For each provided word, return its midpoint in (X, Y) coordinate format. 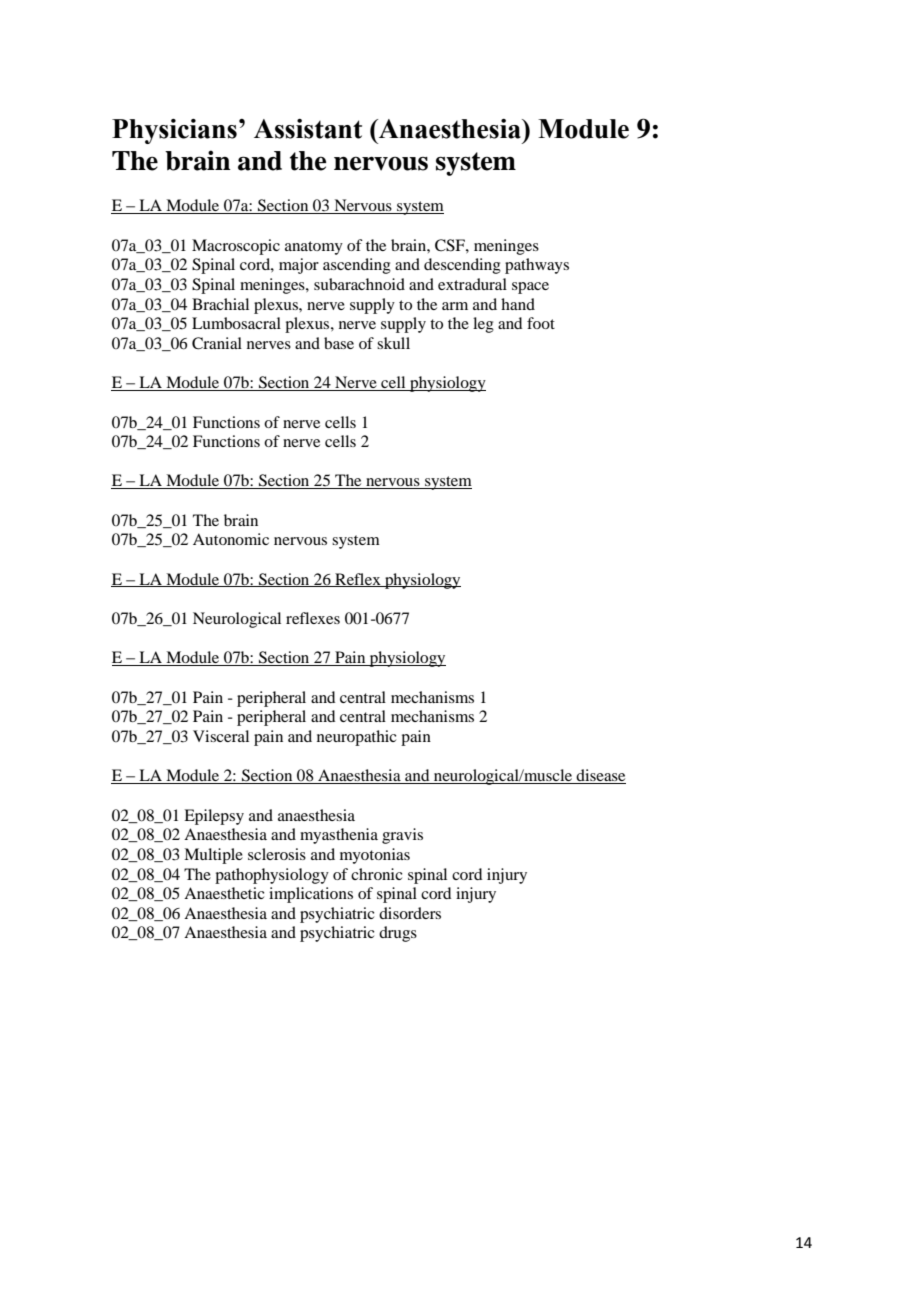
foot (541, 323)
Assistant (308, 129)
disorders (410, 913)
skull (393, 343)
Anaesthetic (224, 893)
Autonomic (231, 539)
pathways (537, 266)
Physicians (174, 131)
